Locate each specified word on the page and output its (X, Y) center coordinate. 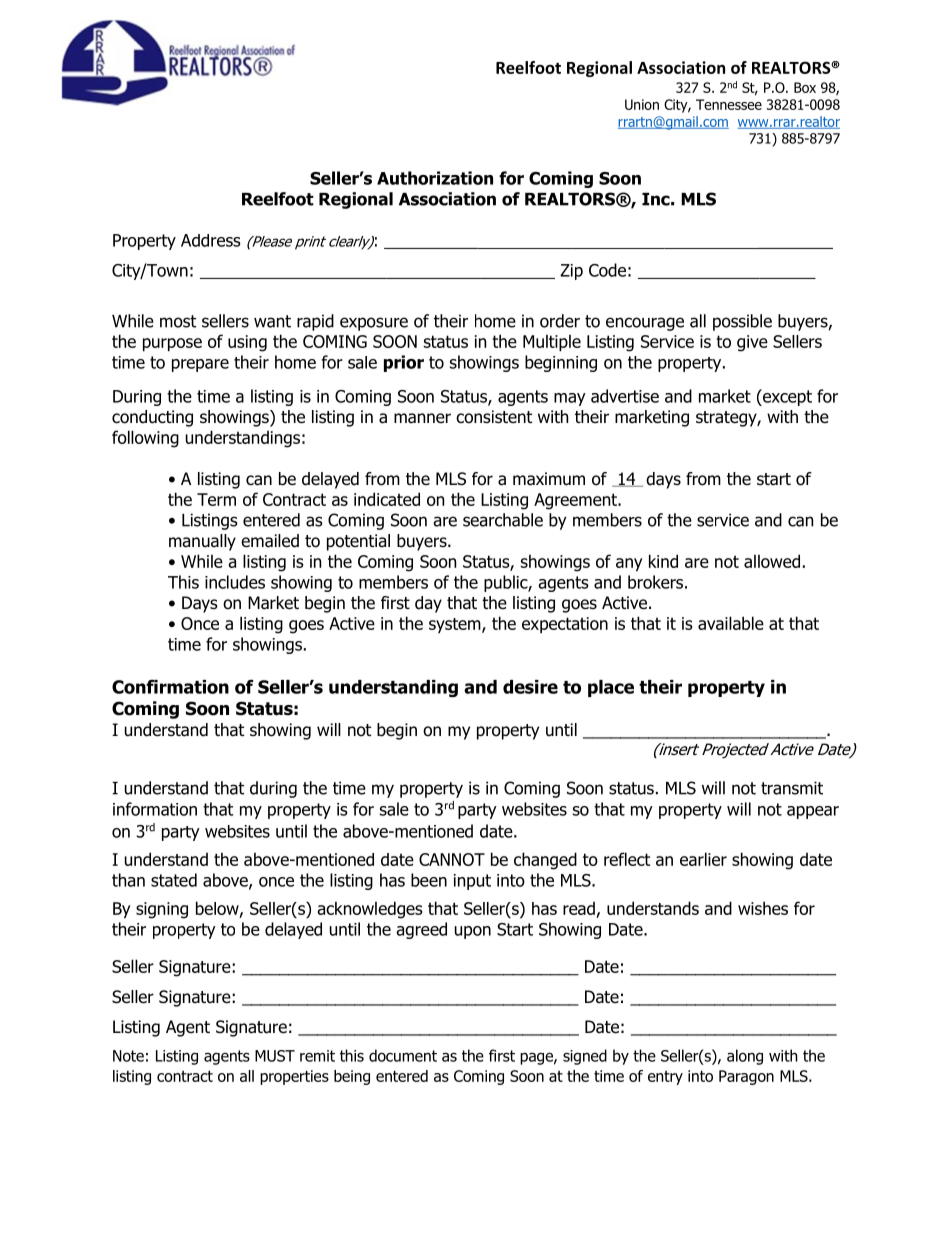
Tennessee (729, 104)
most (178, 321)
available (731, 623)
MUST (275, 1056)
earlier (703, 859)
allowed (772, 561)
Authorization (435, 178)
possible (742, 322)
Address (211, 240)
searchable (503, 520)
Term (216, 499)
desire (530, 687)
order (560, 321)
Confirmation (170, 687)
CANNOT (452, 859)
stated (174, 880)
